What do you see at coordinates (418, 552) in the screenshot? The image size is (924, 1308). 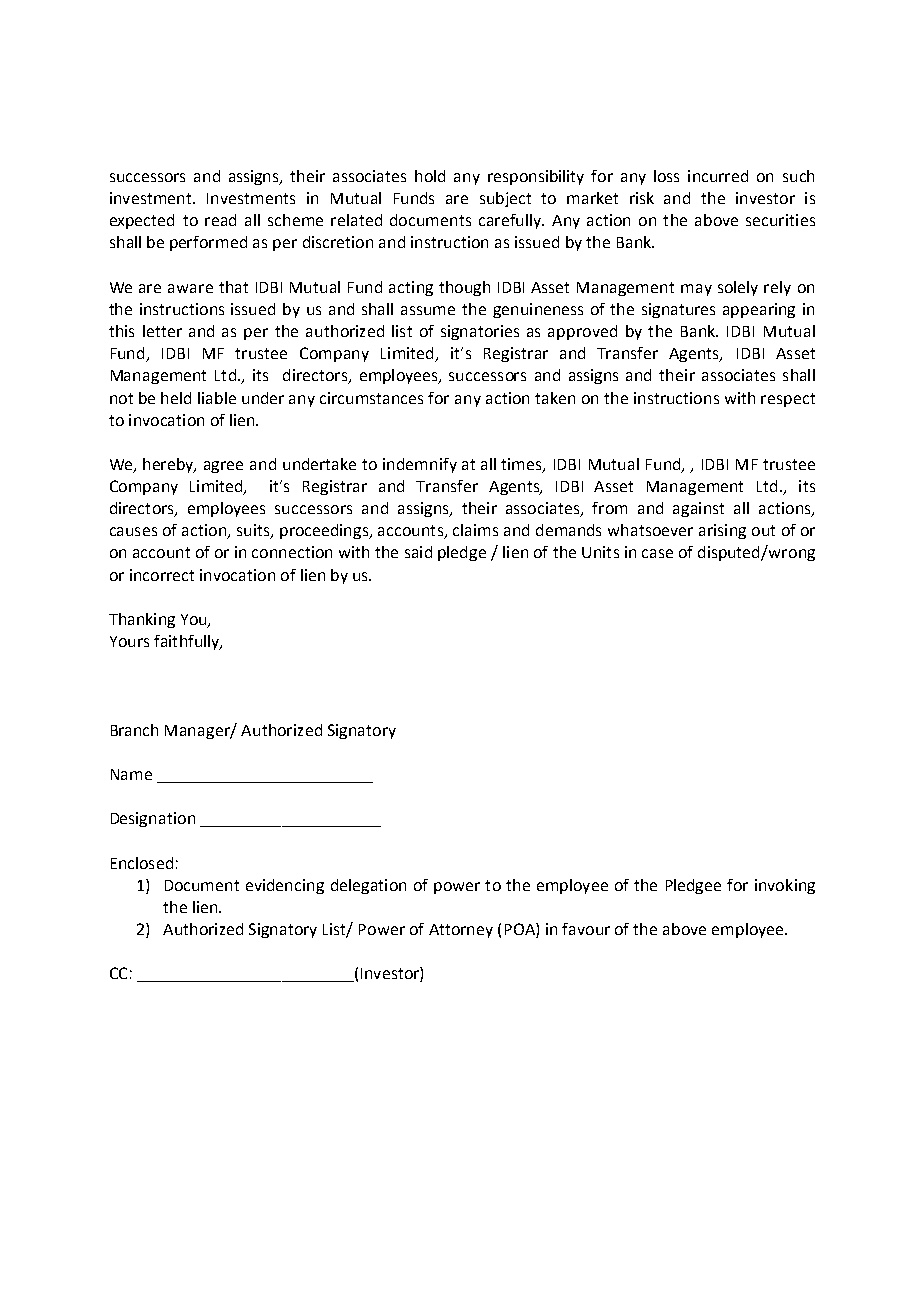 I see `said` at bounding box center [418, 552].
